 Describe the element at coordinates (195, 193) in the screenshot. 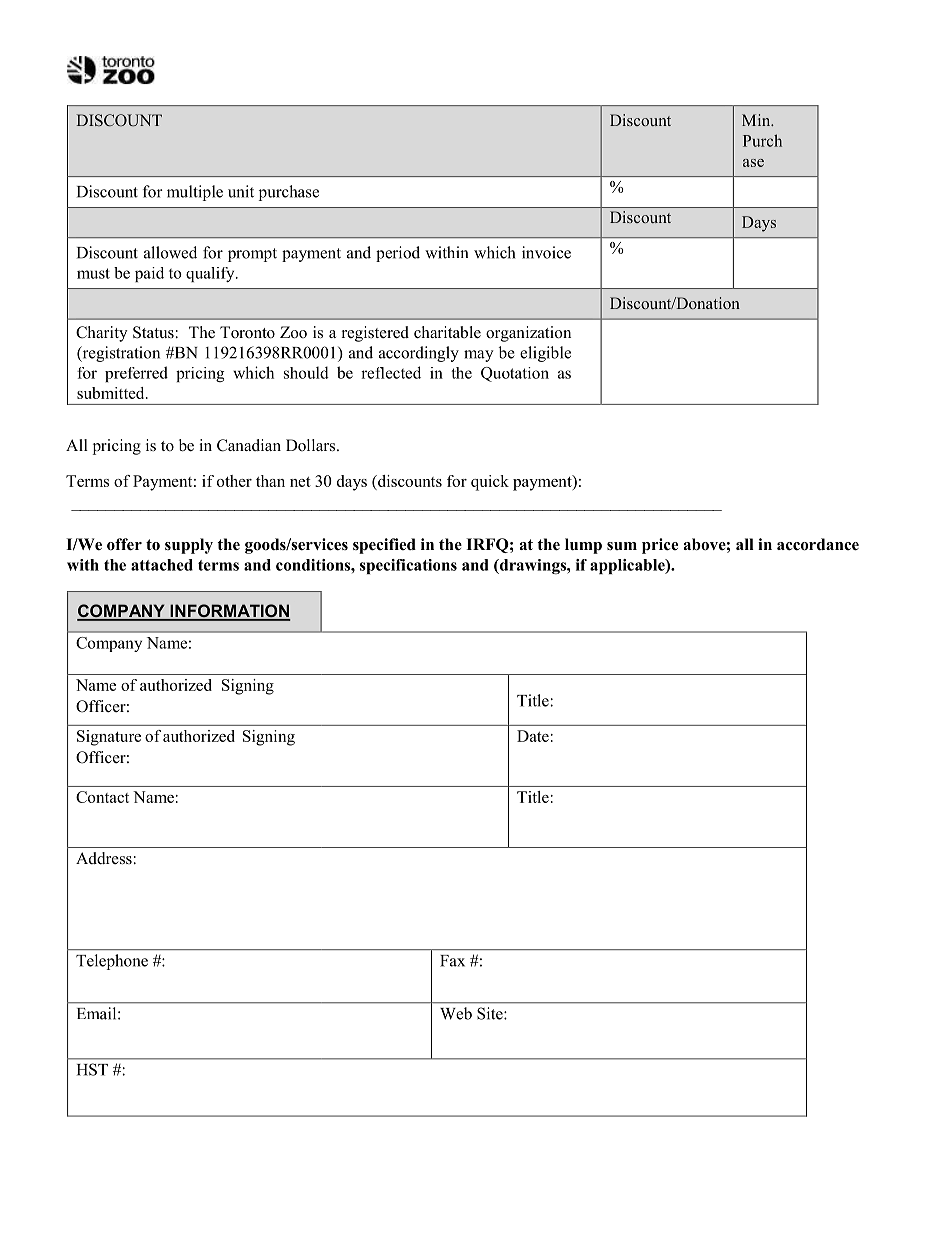

I see `multiple` at that location.
